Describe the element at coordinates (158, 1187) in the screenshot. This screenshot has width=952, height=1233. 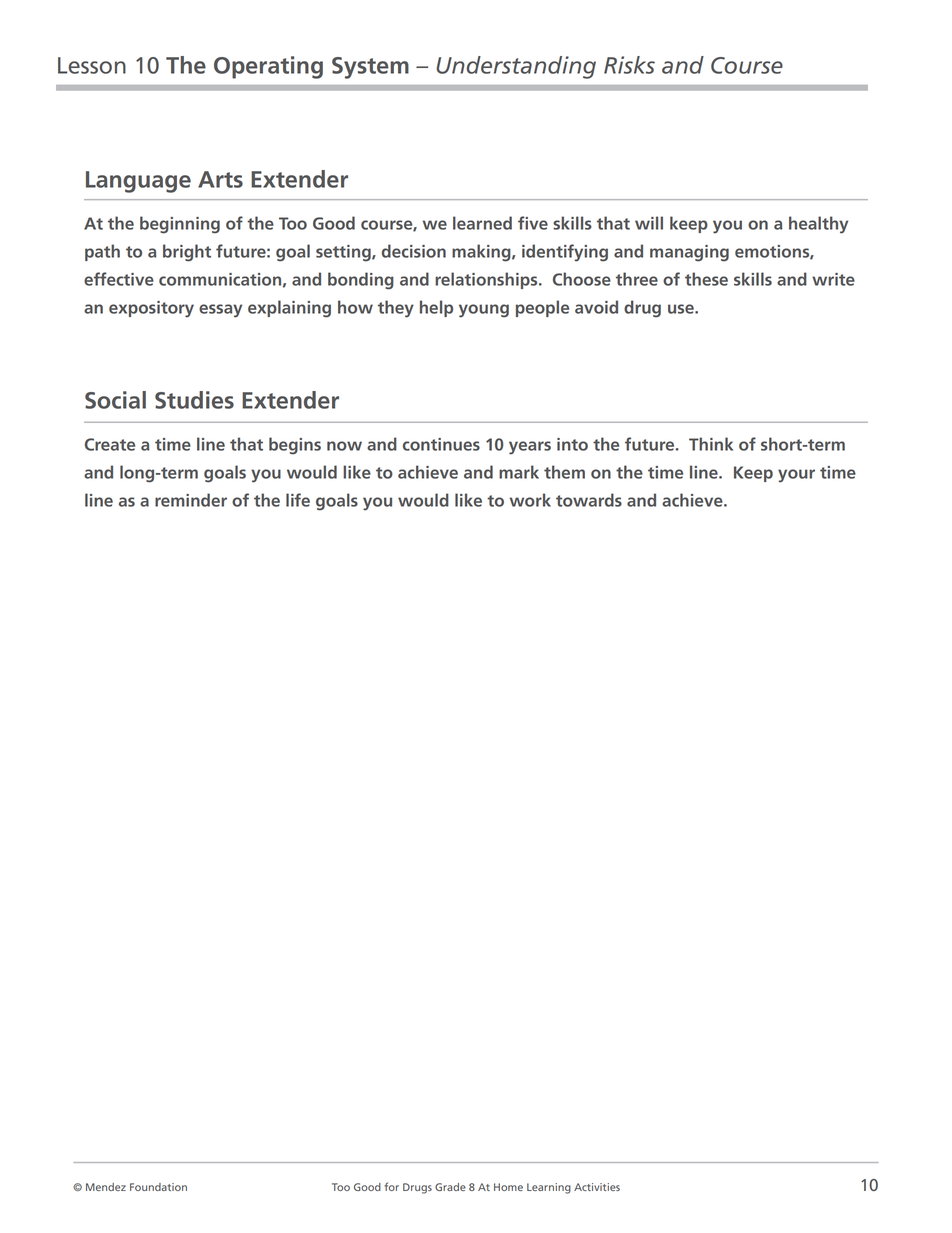
I see `Foundation` at that location.
